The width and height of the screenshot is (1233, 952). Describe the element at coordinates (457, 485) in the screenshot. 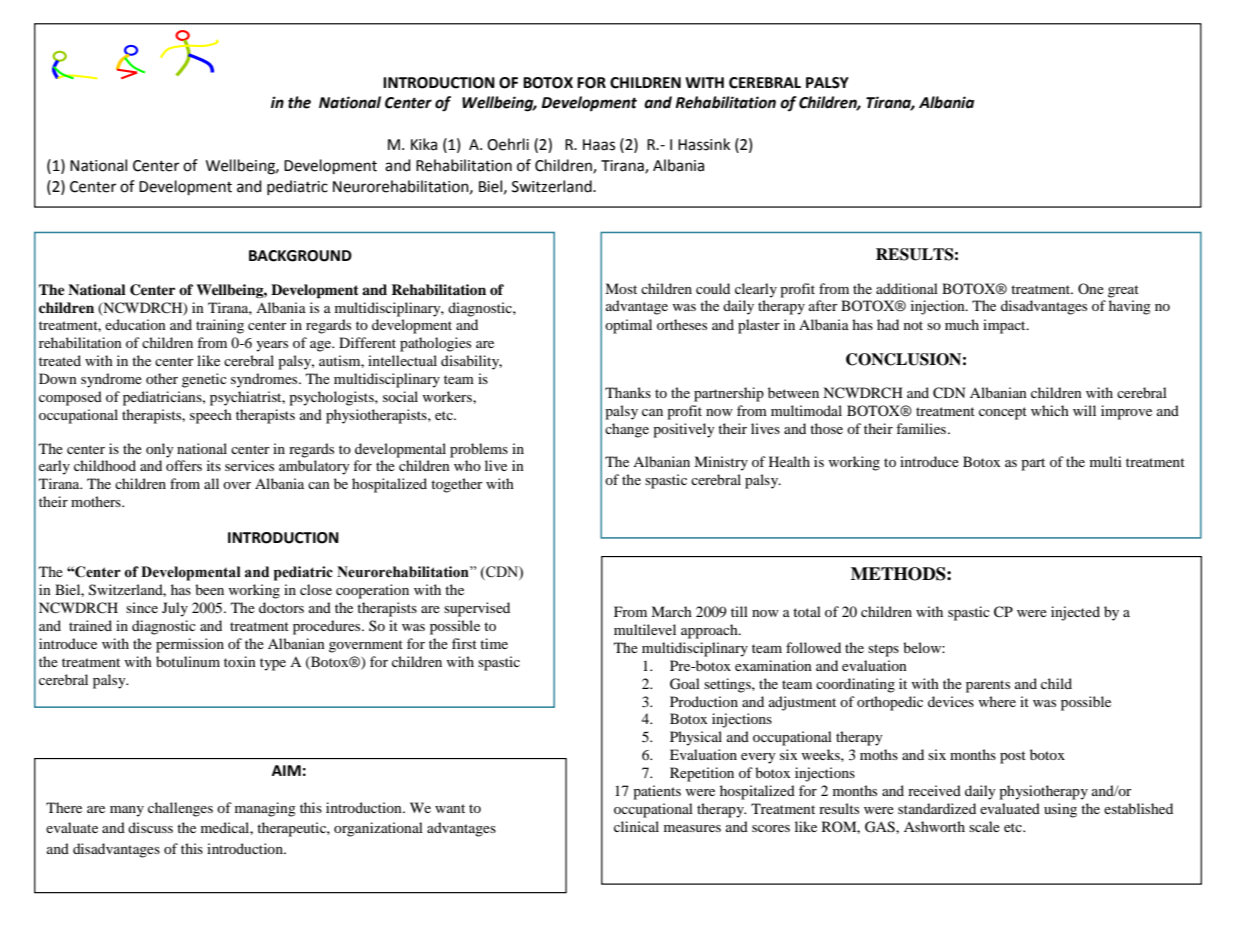

I see `together` at that location.
